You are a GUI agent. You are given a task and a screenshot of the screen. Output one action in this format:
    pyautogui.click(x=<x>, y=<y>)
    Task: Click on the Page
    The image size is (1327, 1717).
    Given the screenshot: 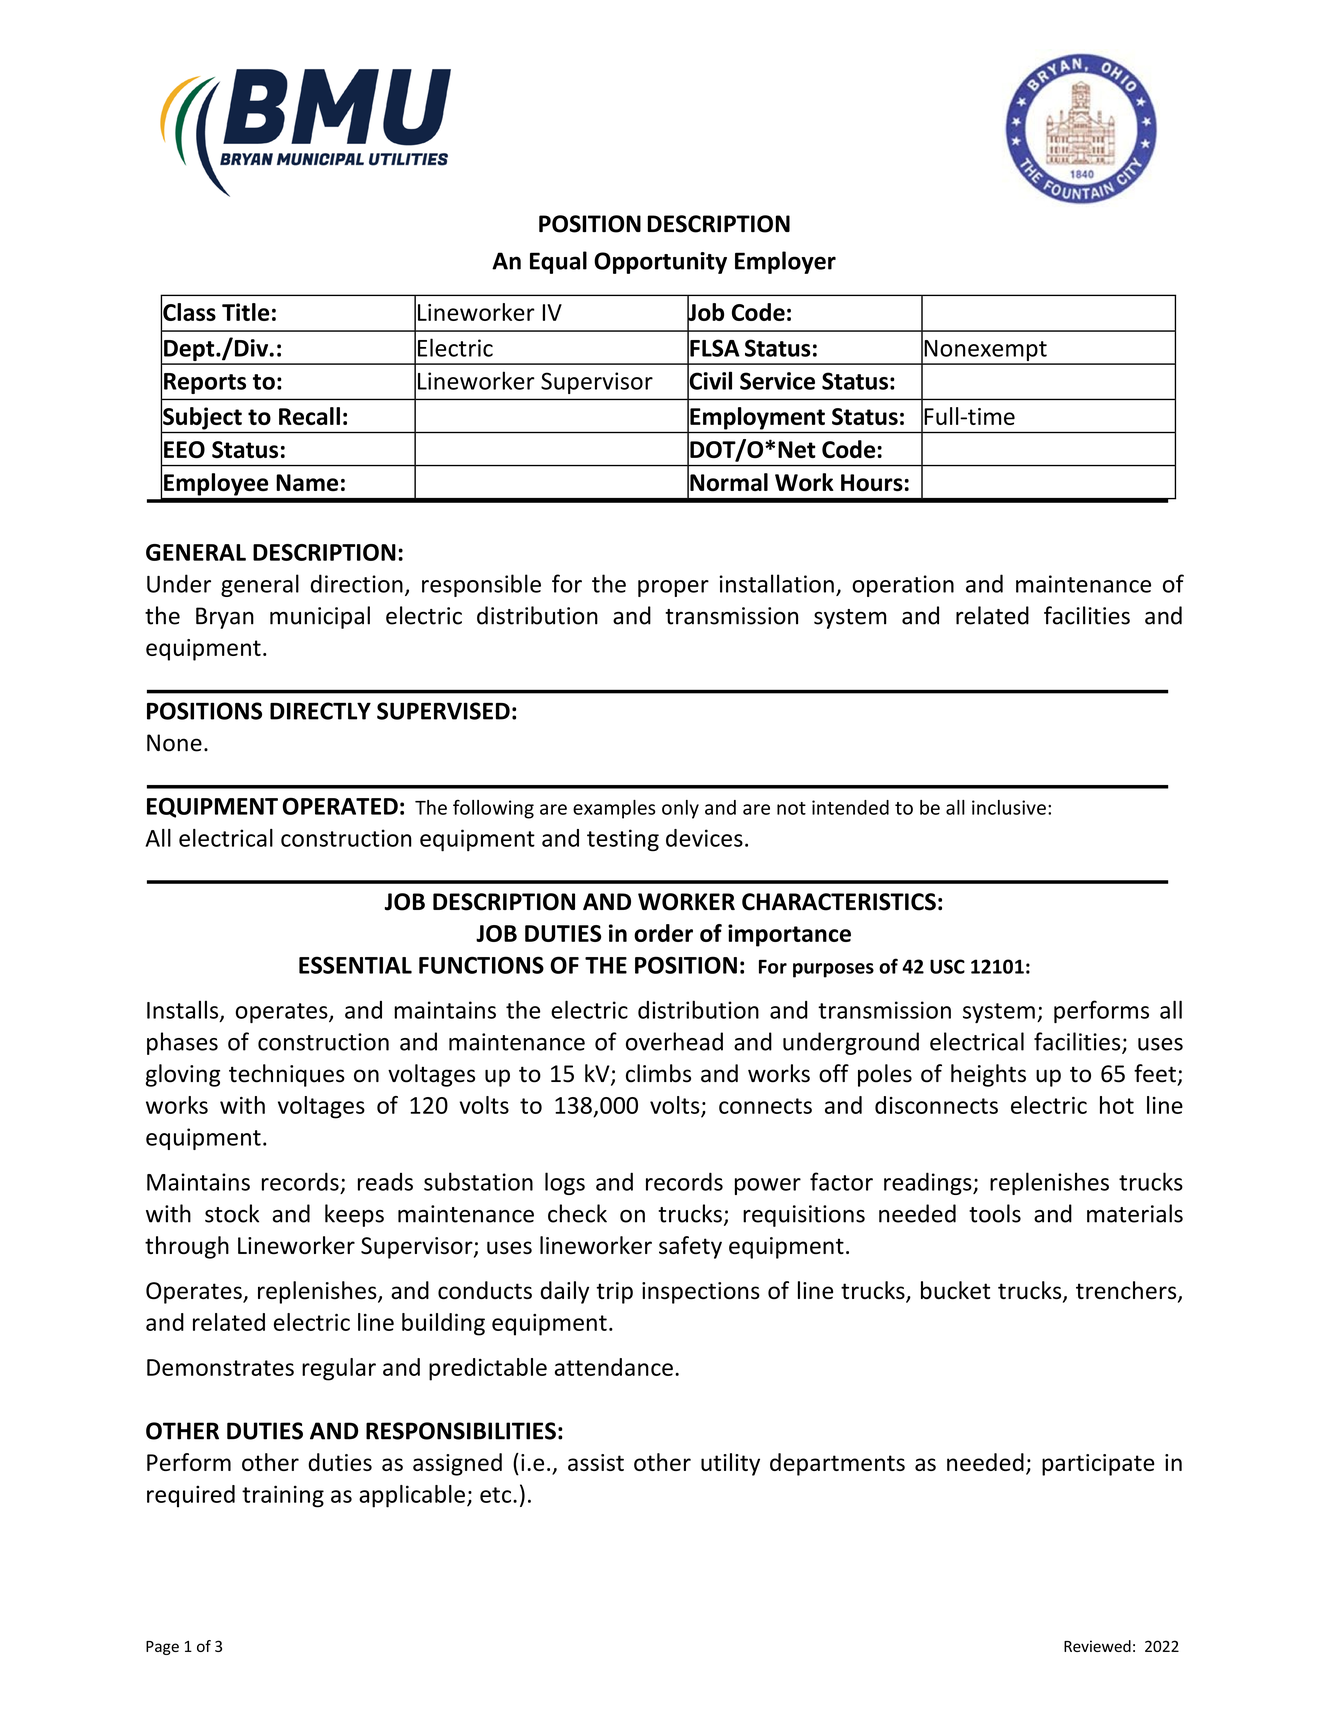 What is the action you would take?
    pyautogui.click(x=162, y=1648)
